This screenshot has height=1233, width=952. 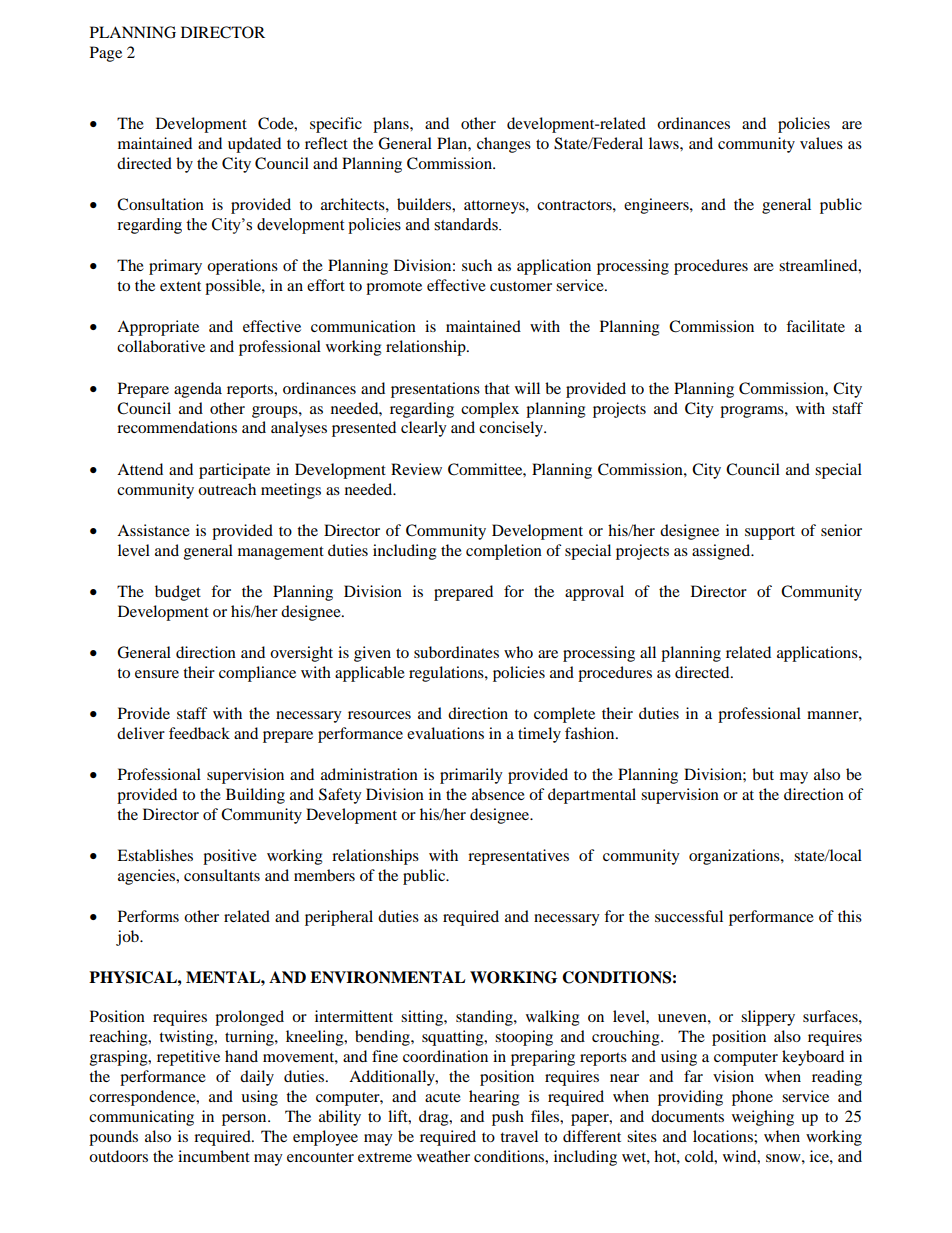 What do you see at coordinates (180, 286) in the screenshot?
I see `extent` at bounding box center [180, 286].
